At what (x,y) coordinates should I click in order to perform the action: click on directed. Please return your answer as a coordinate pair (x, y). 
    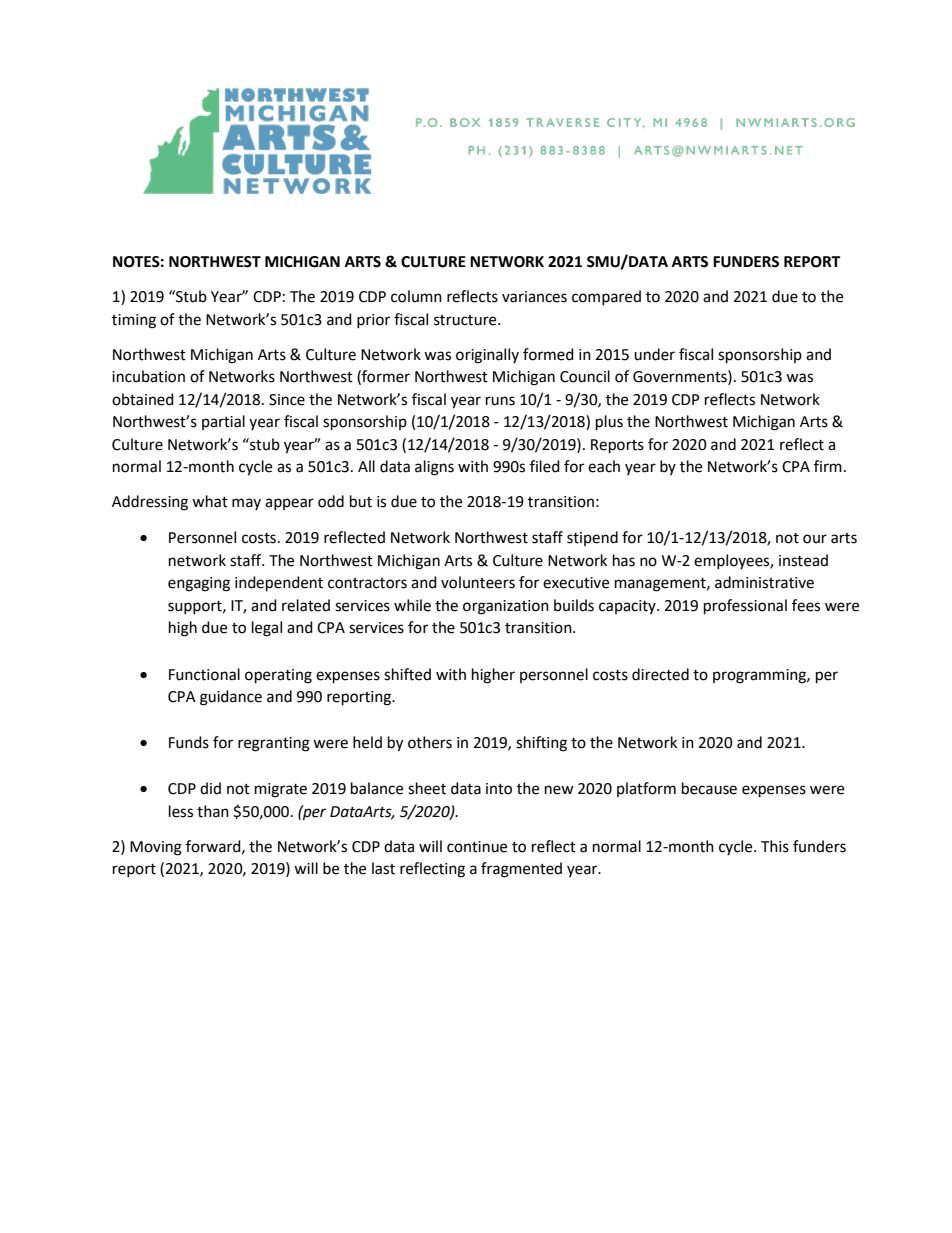
    Looking at the image, I should click on (660, 674).
